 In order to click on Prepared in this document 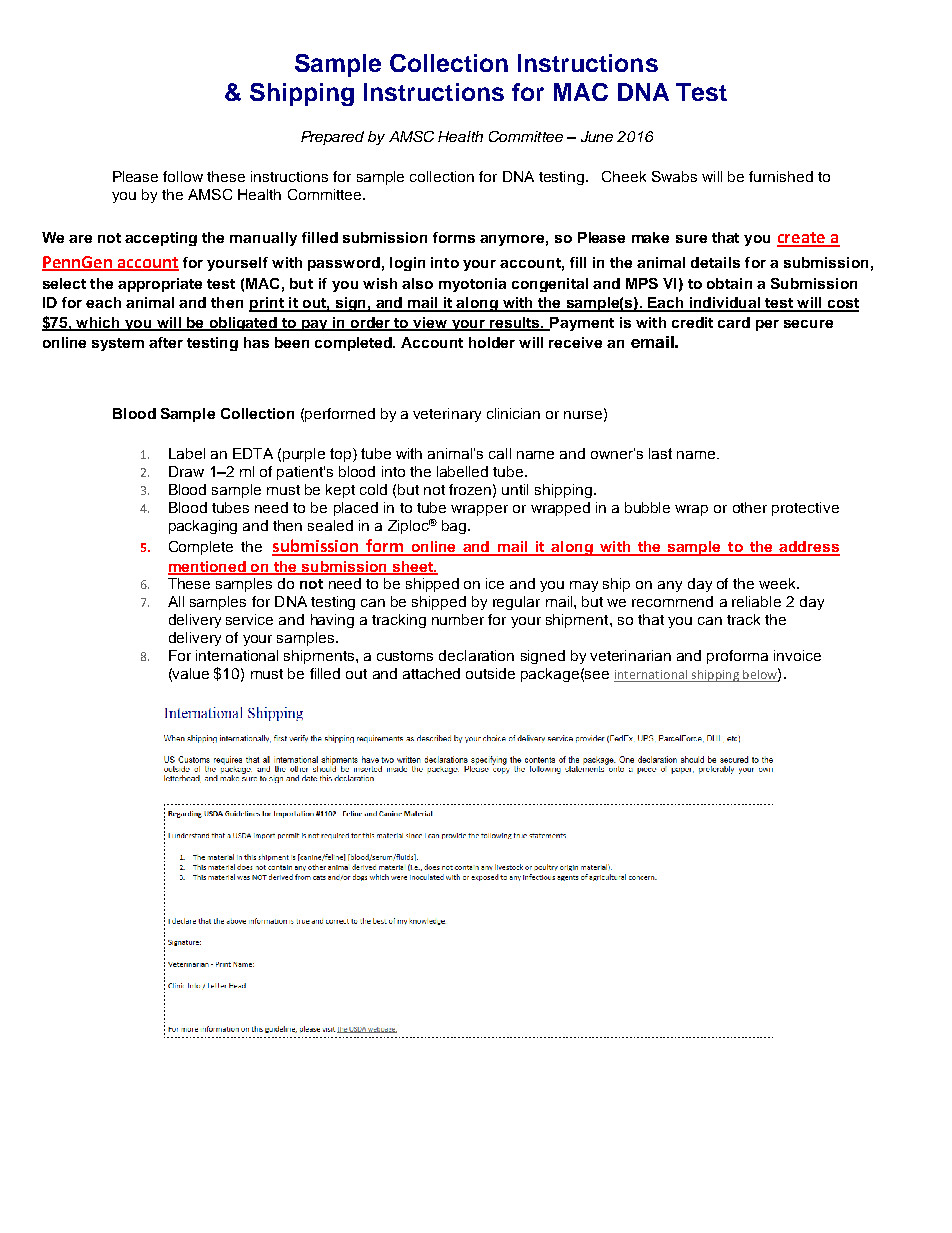, I will do `click(332, 138)`.
